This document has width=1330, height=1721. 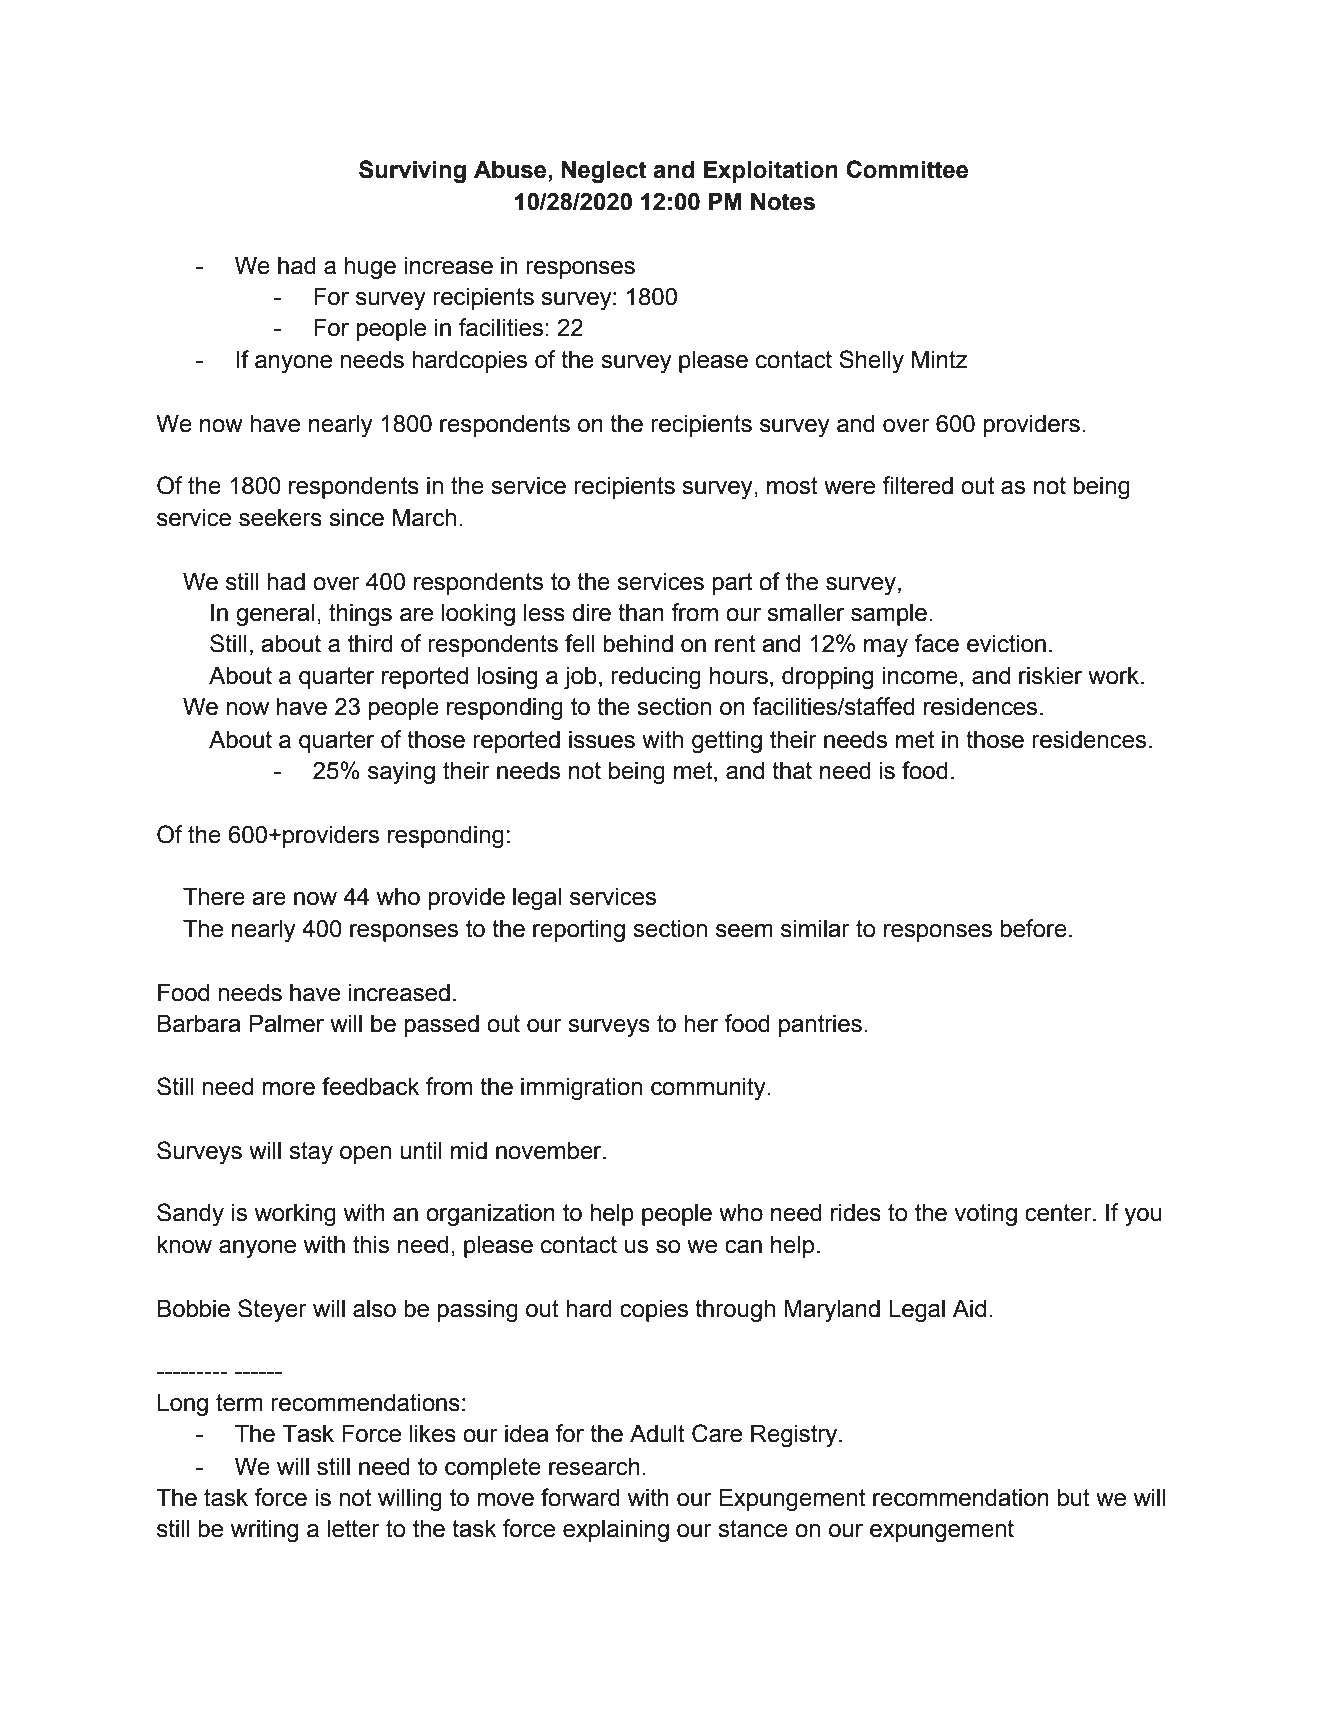 What do you see at coordinates (264, 1531) in the document?
I see `writing` at bounding box center [264, 1531].
